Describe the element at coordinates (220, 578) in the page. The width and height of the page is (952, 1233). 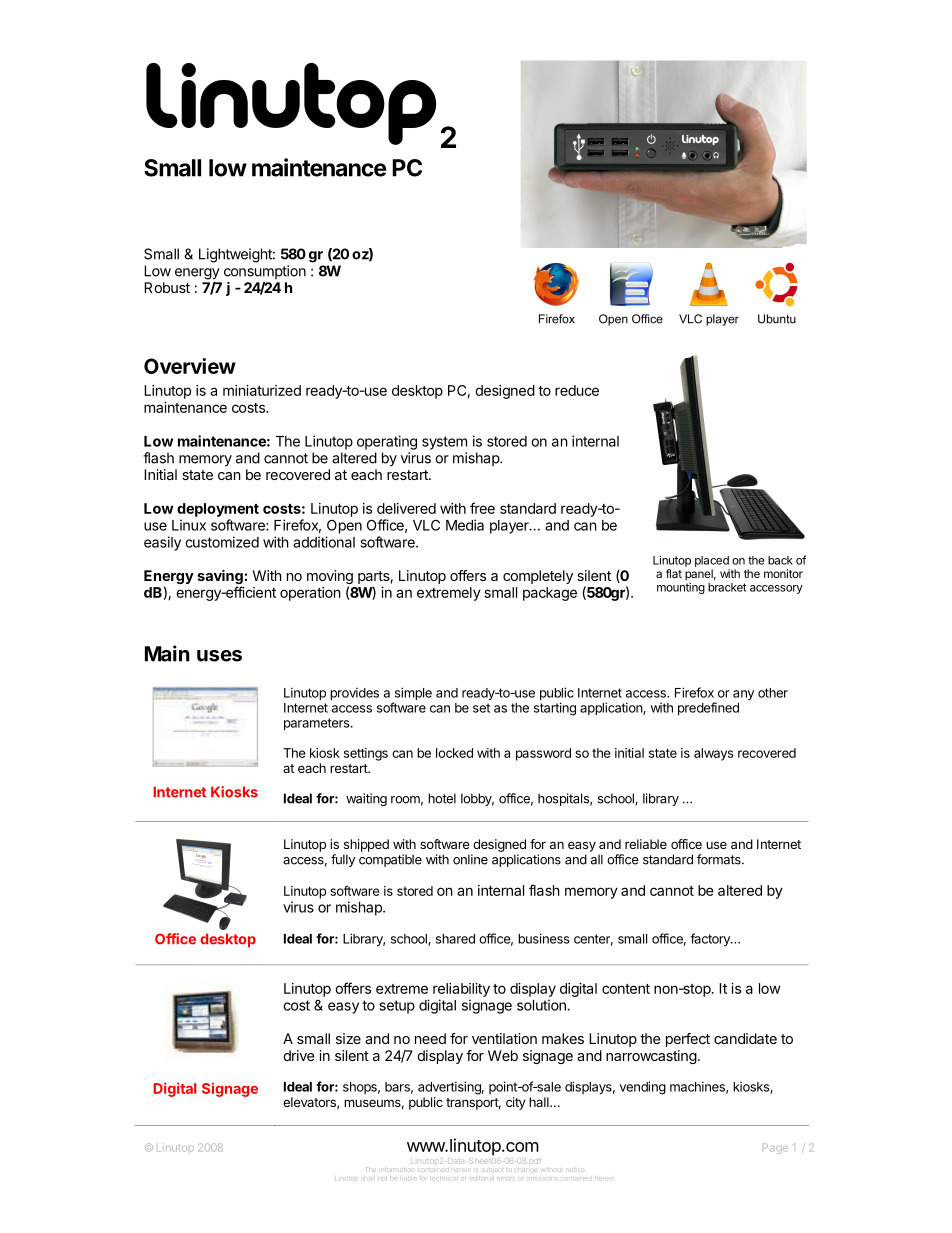
I see `saving` at that location.
